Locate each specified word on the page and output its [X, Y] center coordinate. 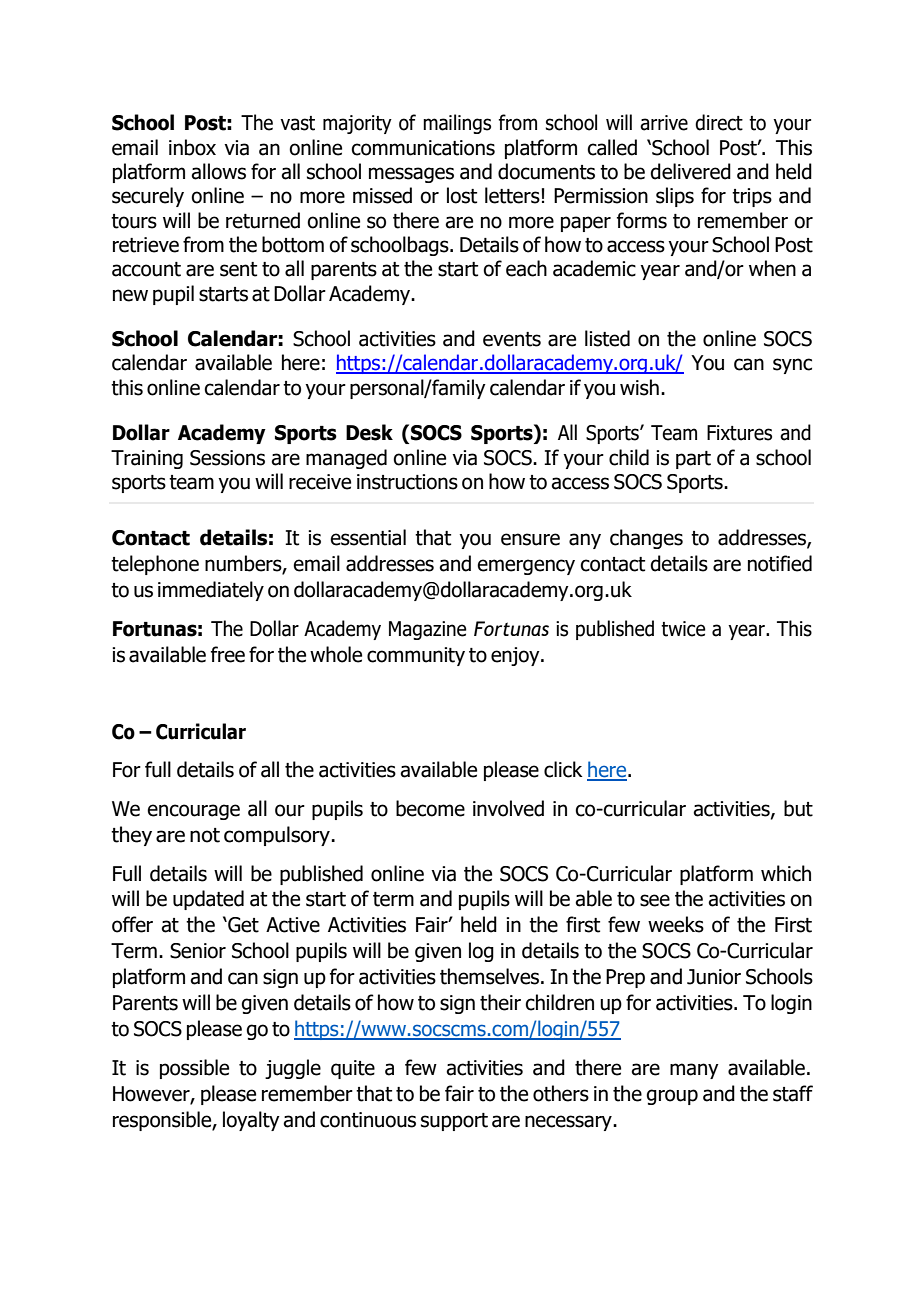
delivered [690, 171]
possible [194, 1069]
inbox [192, 147]
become [430, 808]
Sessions [227, 458]
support [454, 1122]
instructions [407, 482]
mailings [457, 124]
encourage [193, 812]
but [798, 808]
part [693, 460]
